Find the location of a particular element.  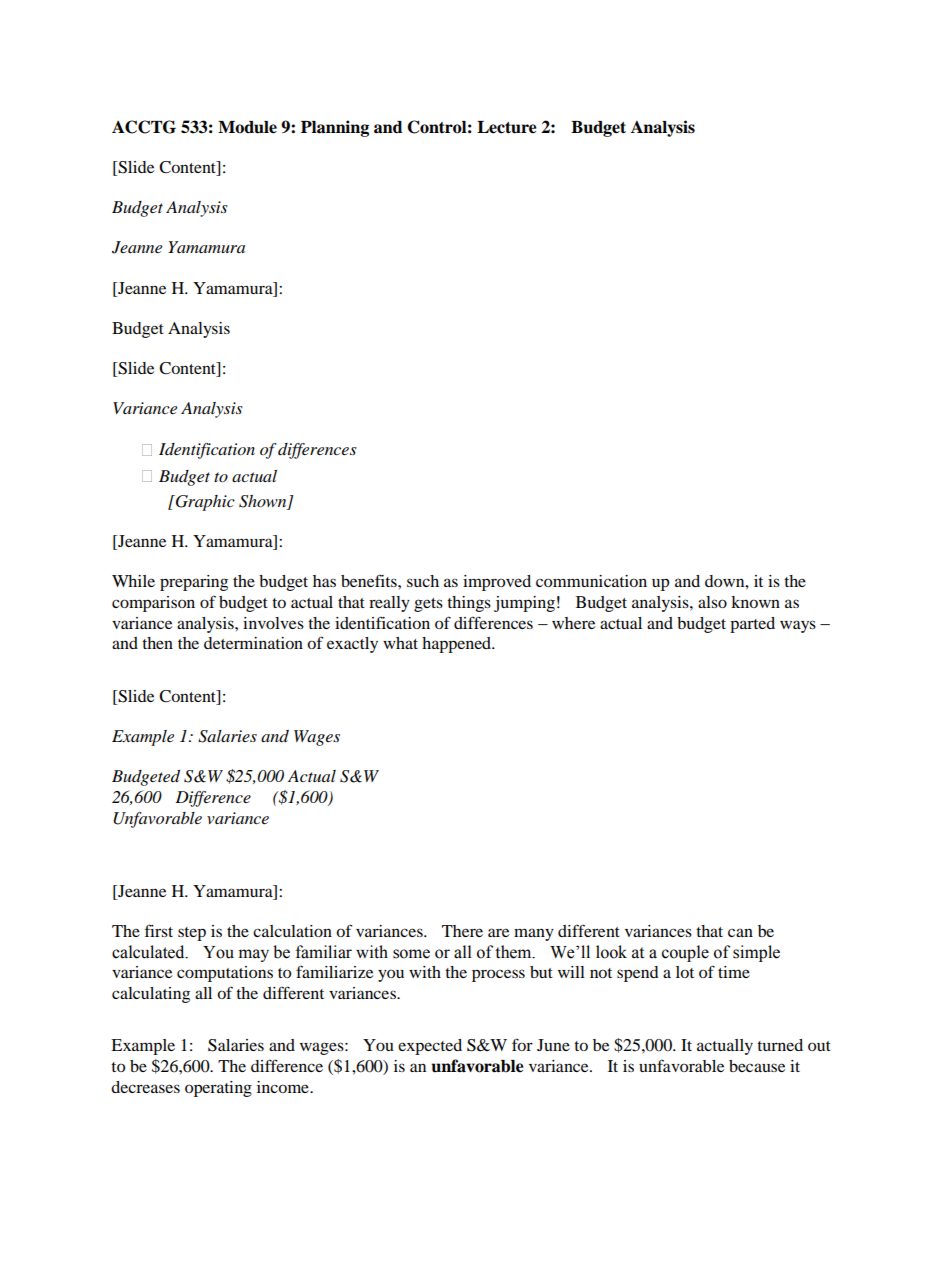

can is located at coordinates (740, 932).
